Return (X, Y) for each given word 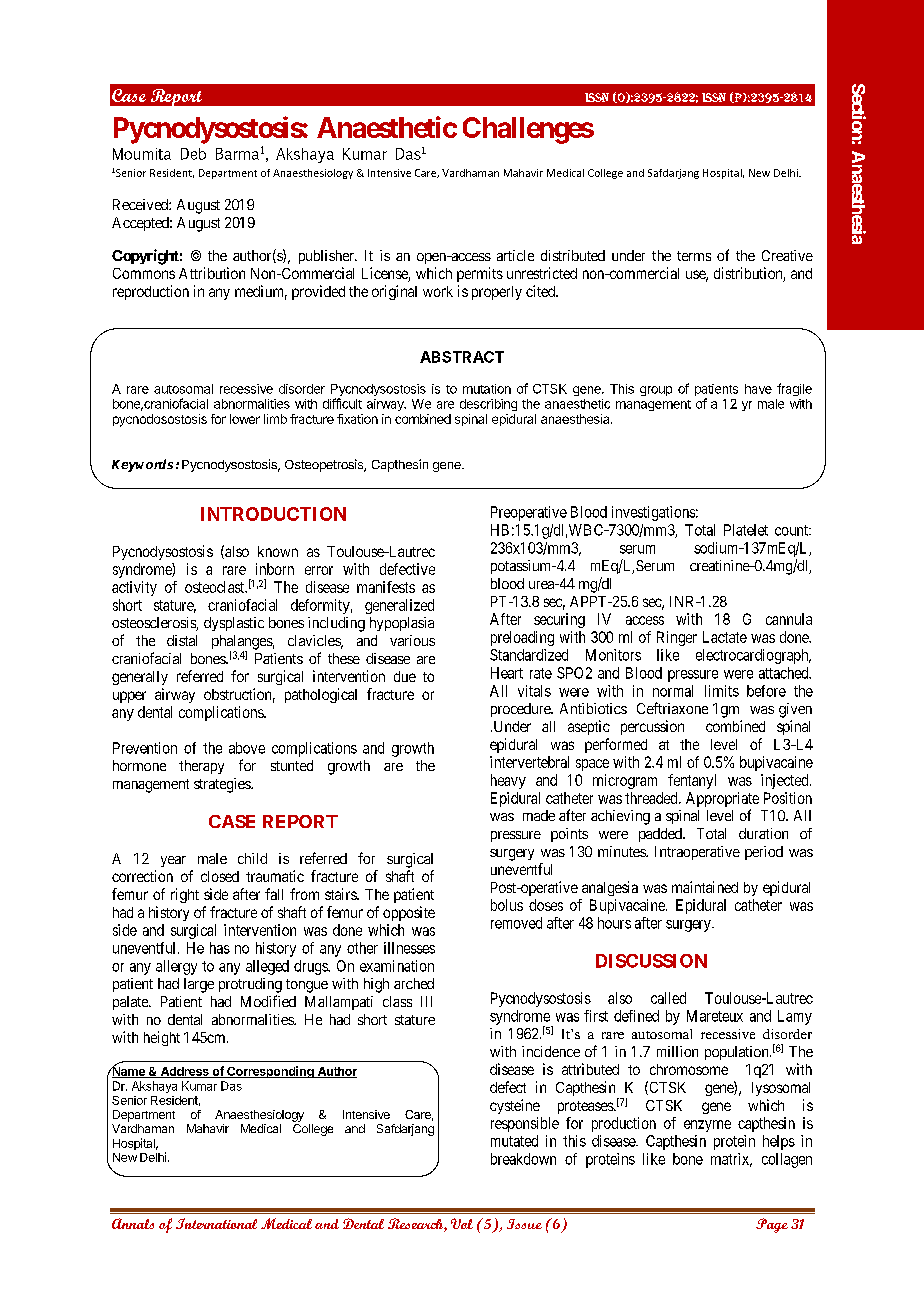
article (515, 255)
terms (694, 256)
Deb (193, 154)
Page (772, 1225)
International (216, 1223)
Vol (462, 1223)
